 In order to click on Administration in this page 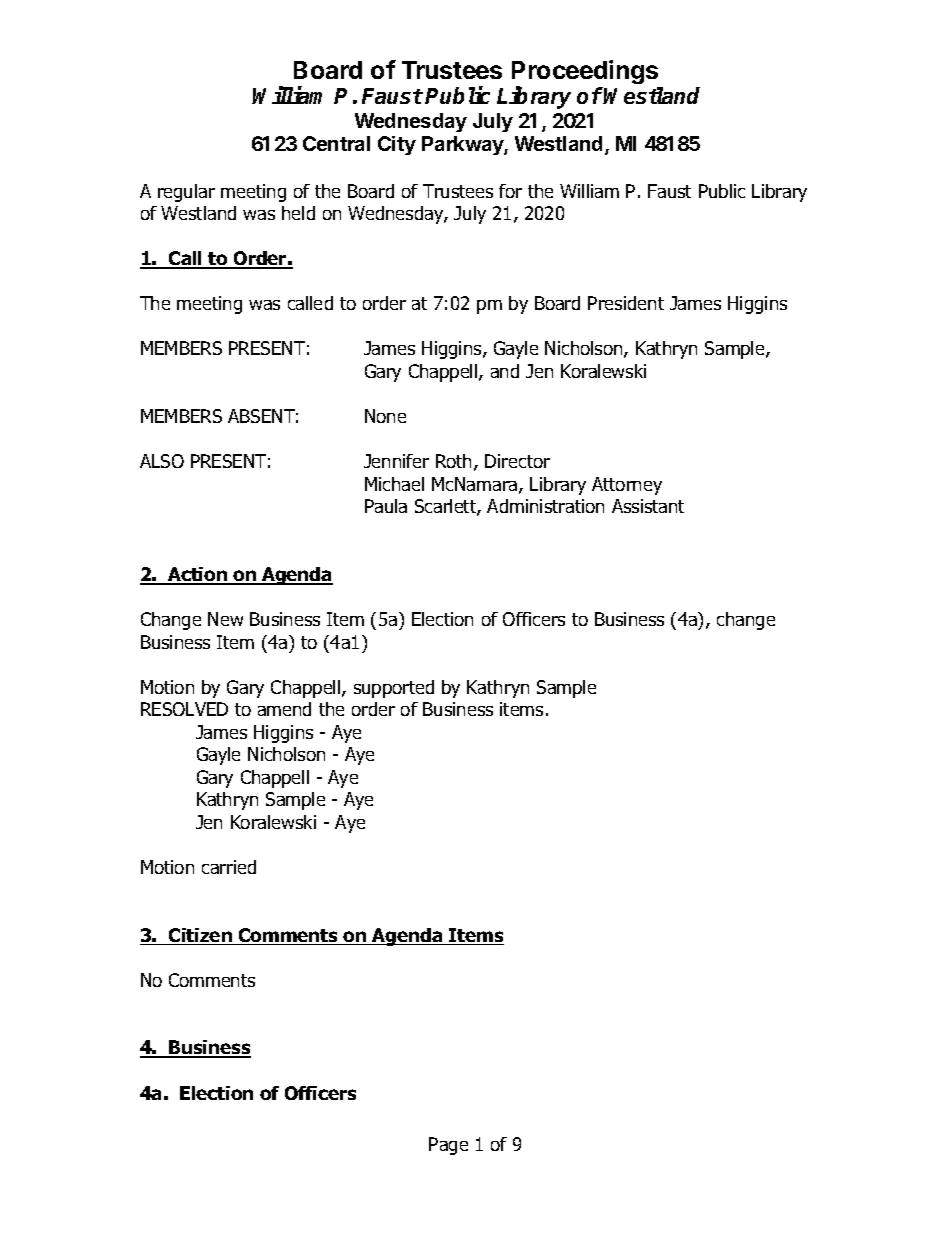, I will do `click(545, 506)`.
